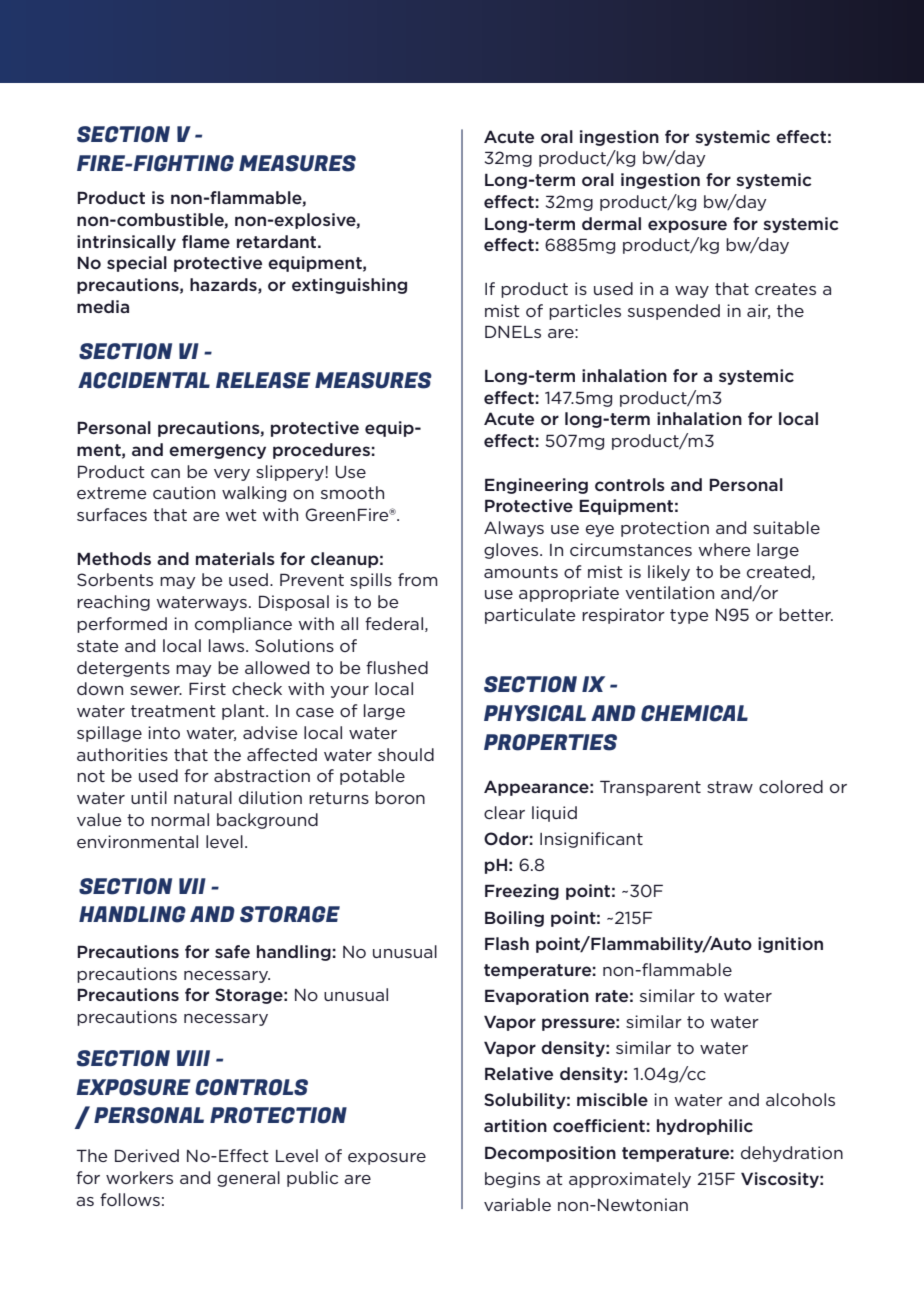 The height and width of the document is (1295, 924). What do you see at coordinates (785, 289) in the document?
I see `creates` at bounding box center [785, 289].
